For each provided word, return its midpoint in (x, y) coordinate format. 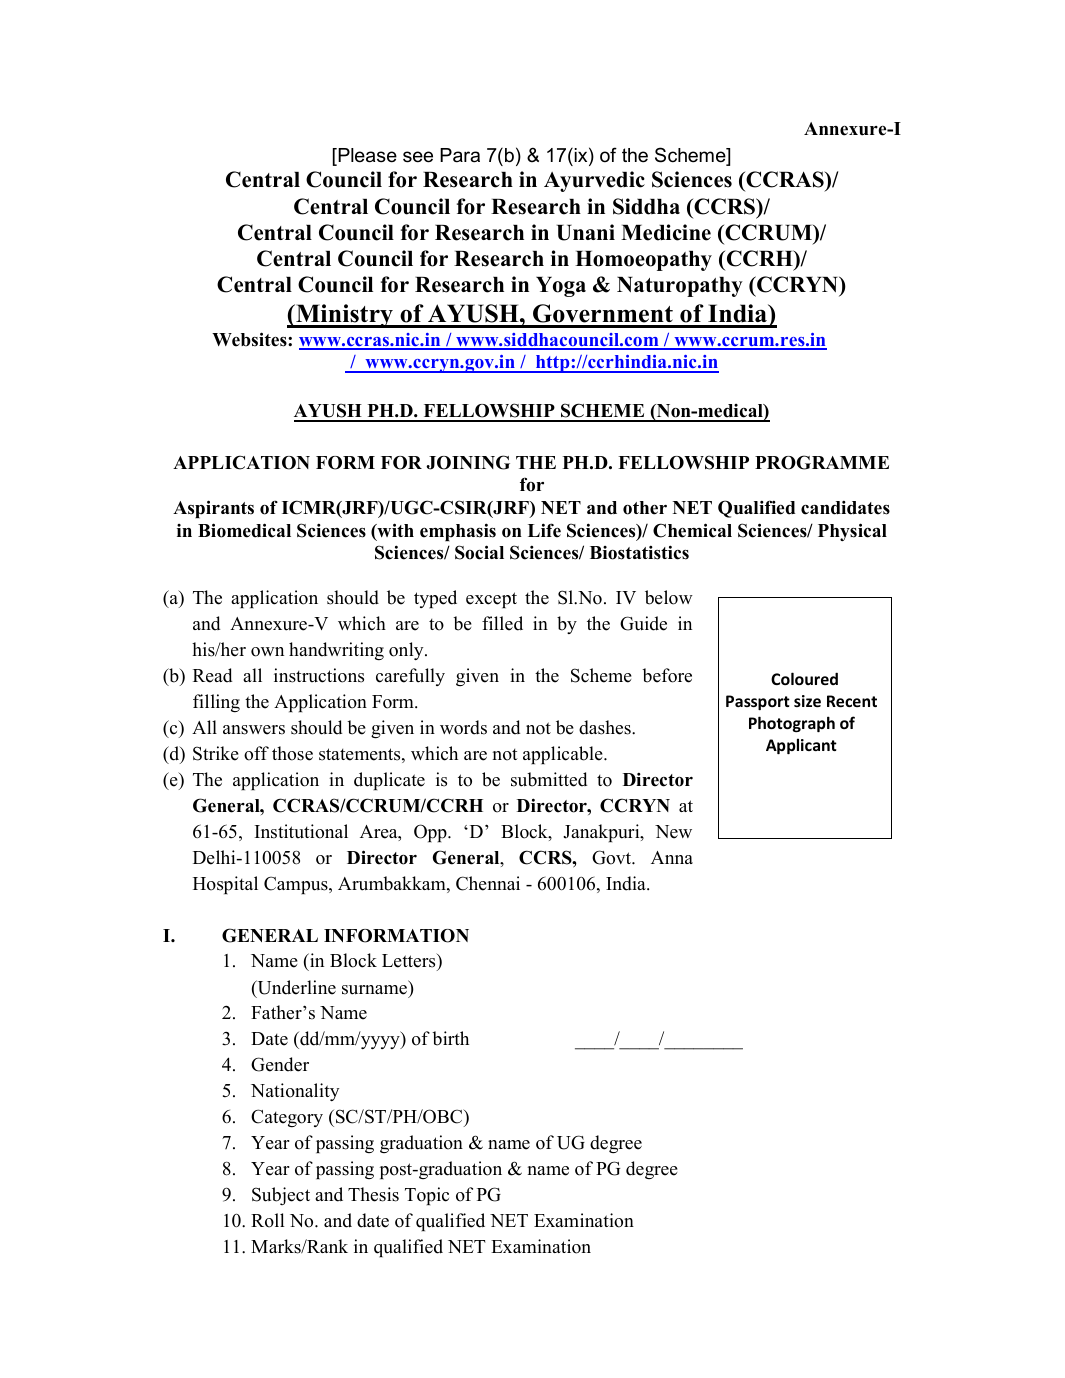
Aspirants (213, 509)
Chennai (488, 883)
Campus (297, 885)
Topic (427, 1196)
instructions (319, 675)
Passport (758, 702)
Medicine (666, 232)
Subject (281, 1196)
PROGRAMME (822, 462)
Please (366, 156)
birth (450, 1038)
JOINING (468, 462)
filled (502, 623)
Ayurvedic (594, 181)
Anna (672, 857)
